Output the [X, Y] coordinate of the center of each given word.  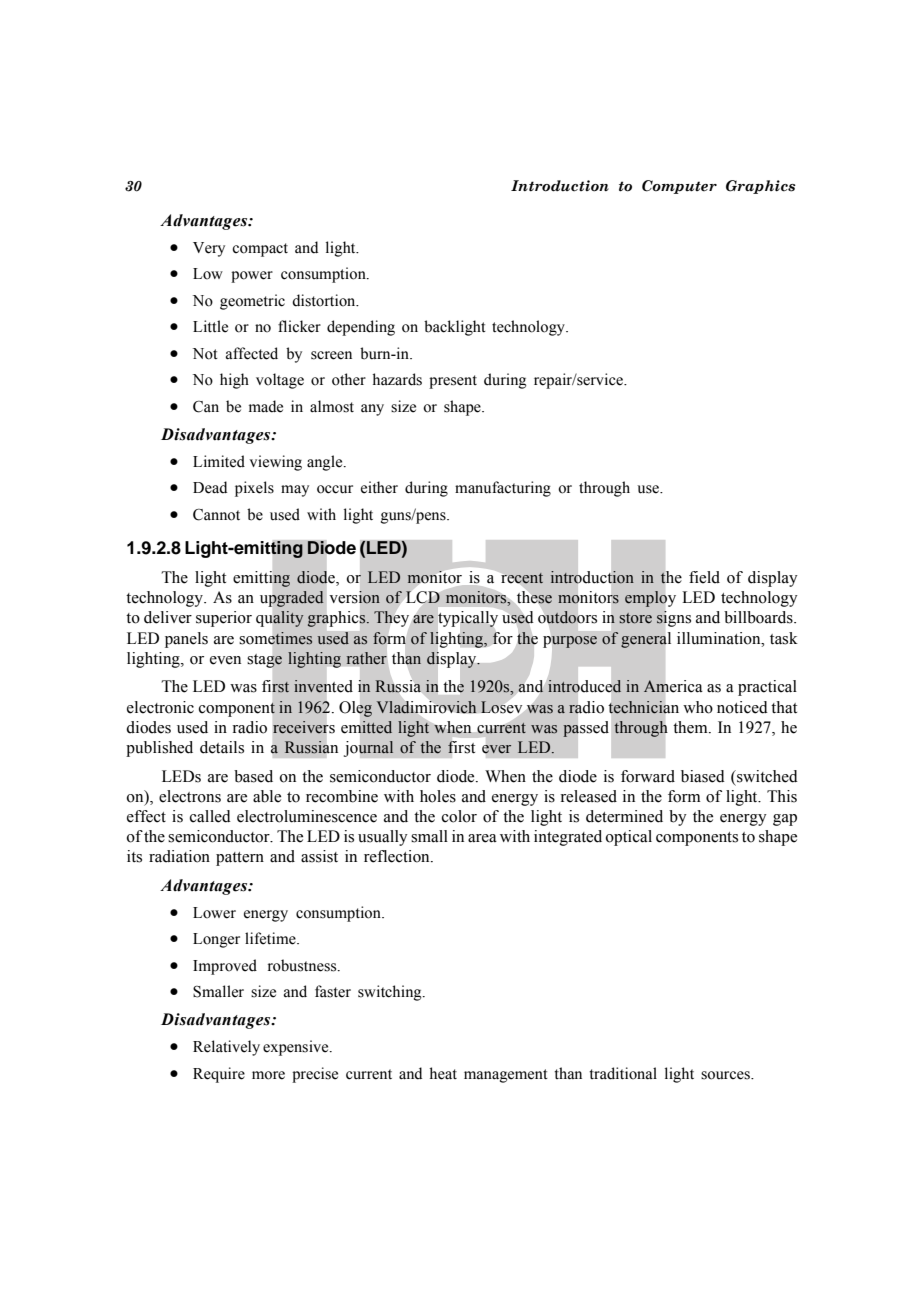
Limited [219, 461]
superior [224, 619]
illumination [720, 638]
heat [443, 1073]
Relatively [226, 1048]
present [453, 382]
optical [629, 838]
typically [467, 619]
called [210, 816]
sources [726, 1075]
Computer [679, 187]
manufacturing [503, 489]
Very [209, 249]
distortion [325, 300]
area [482, 838]
